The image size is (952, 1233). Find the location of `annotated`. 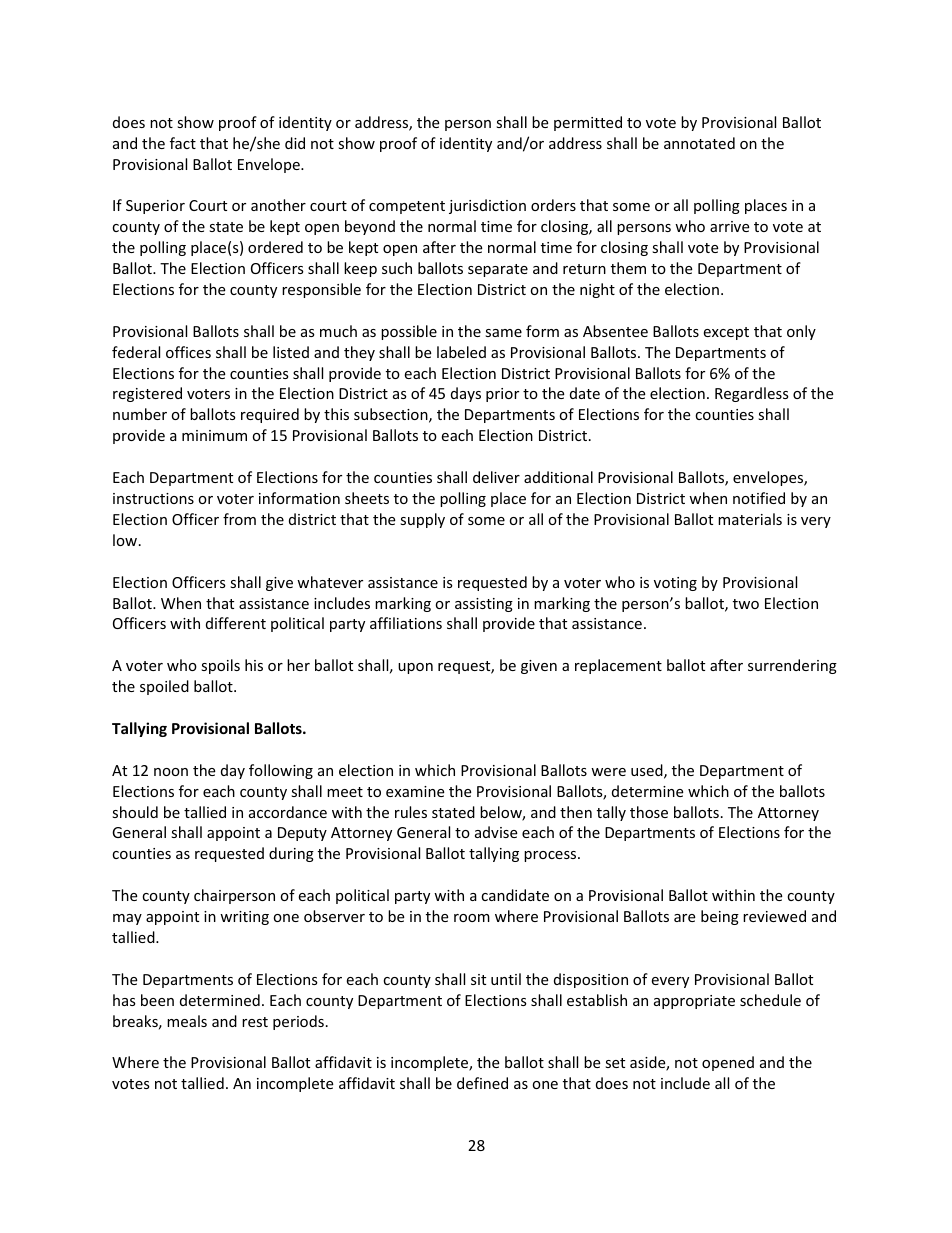

annotated is located at coordinates (699, 143).
